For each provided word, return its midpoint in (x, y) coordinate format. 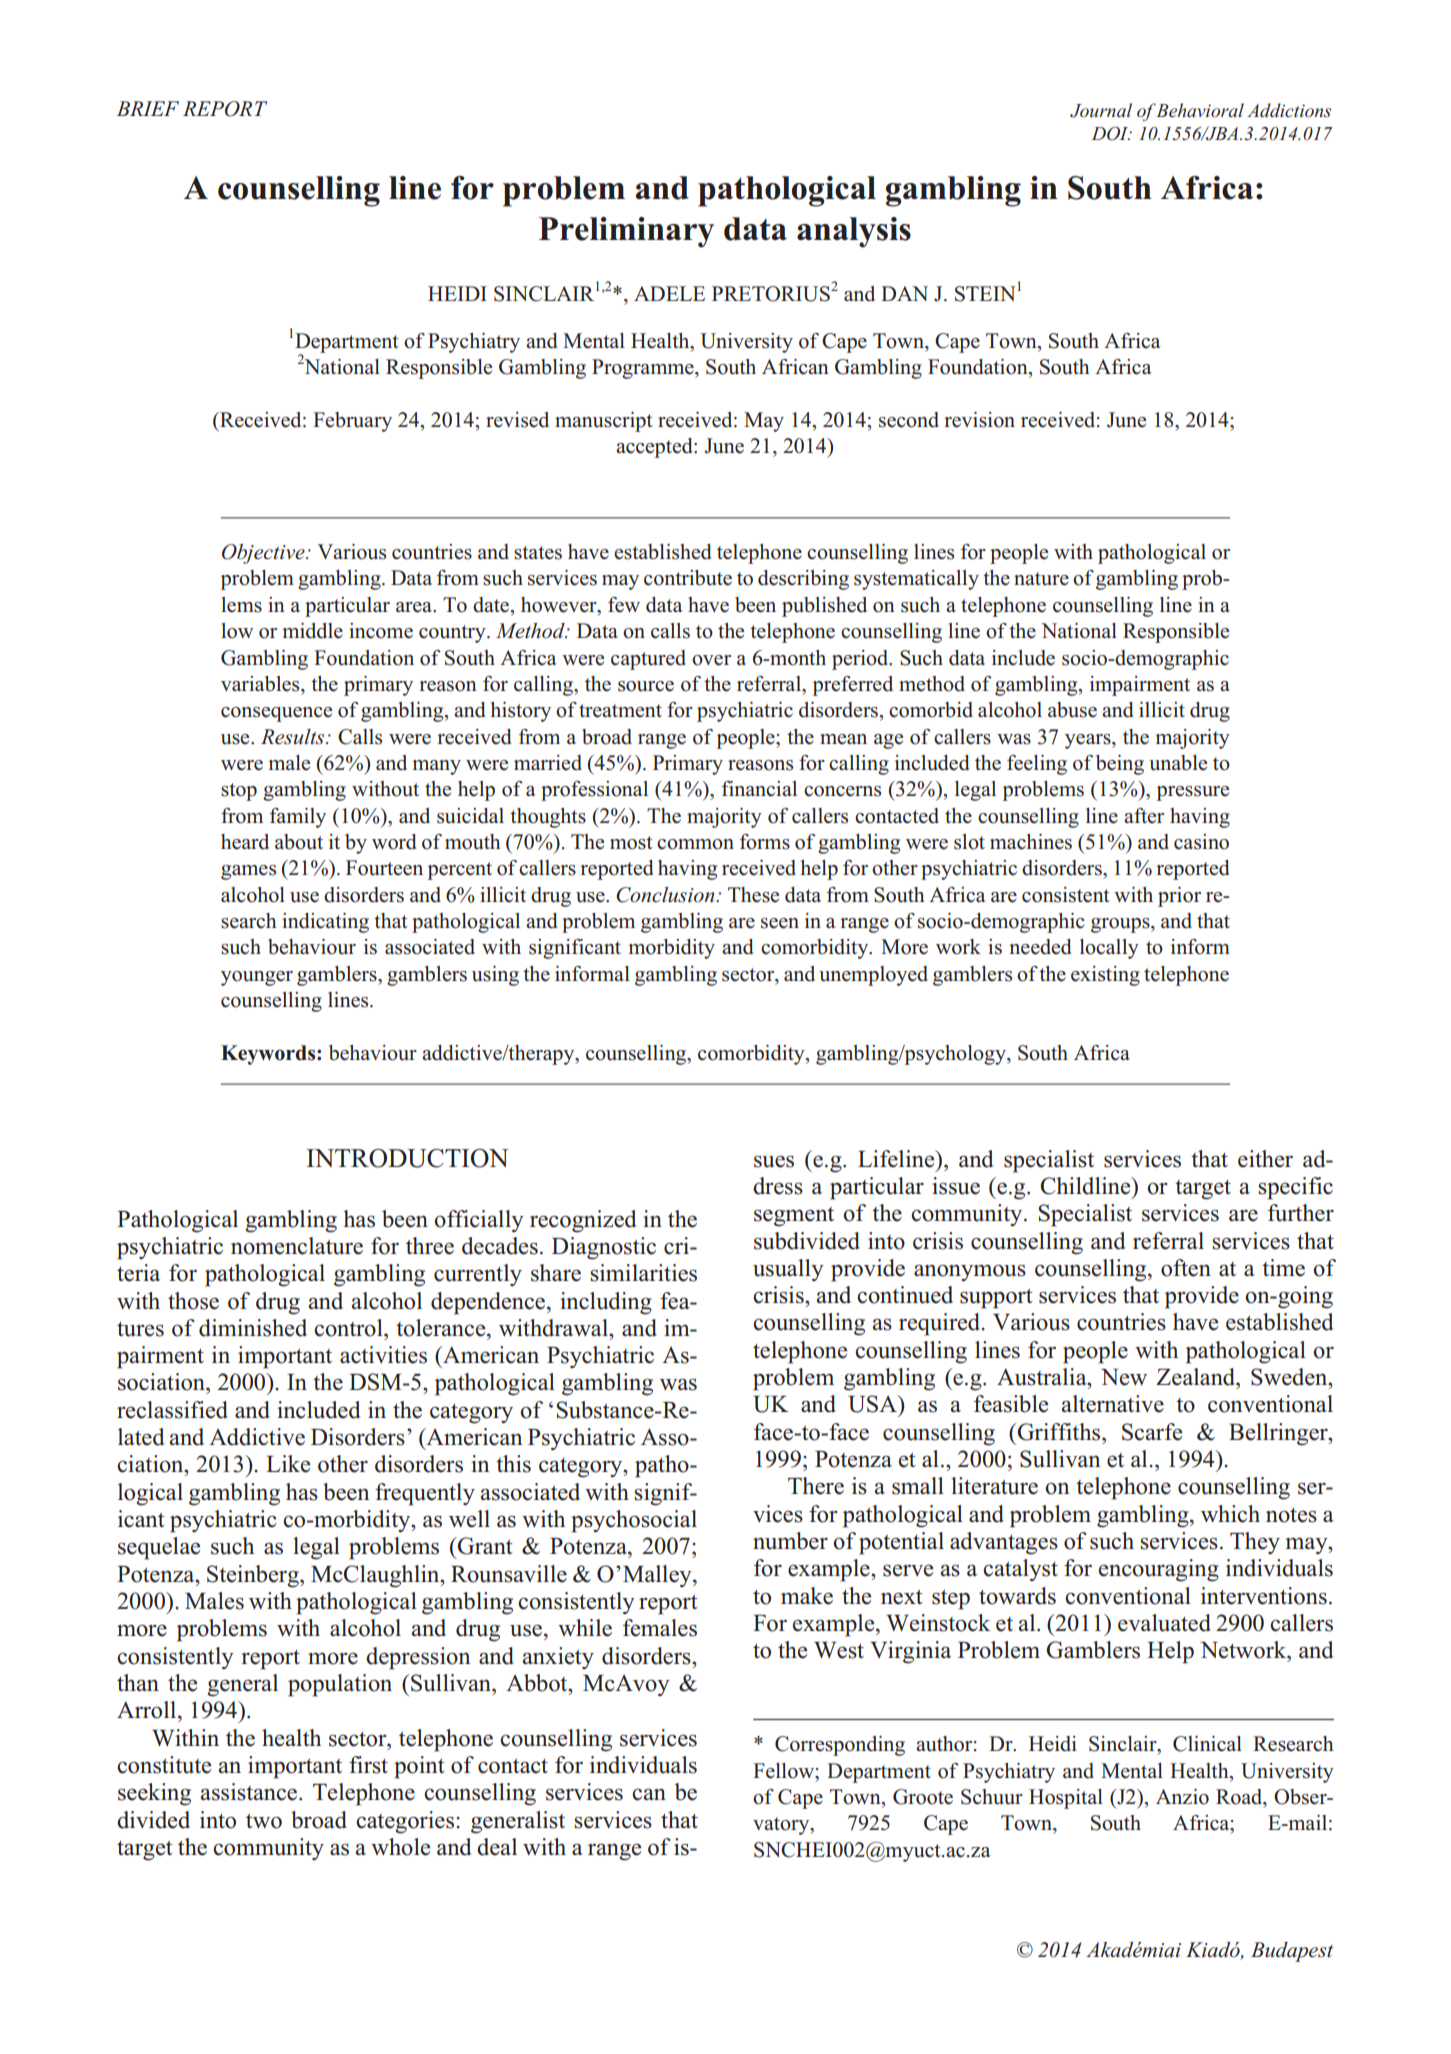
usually (788, 1270)
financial (759, 789)
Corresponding (840, 1746)
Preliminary (626, 232)
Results (294, 737)
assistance (250, 1792)
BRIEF (148, 108)
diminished (253, 1328)
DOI (1111, 134)
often (1186, 1268)
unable (1178, 763)
